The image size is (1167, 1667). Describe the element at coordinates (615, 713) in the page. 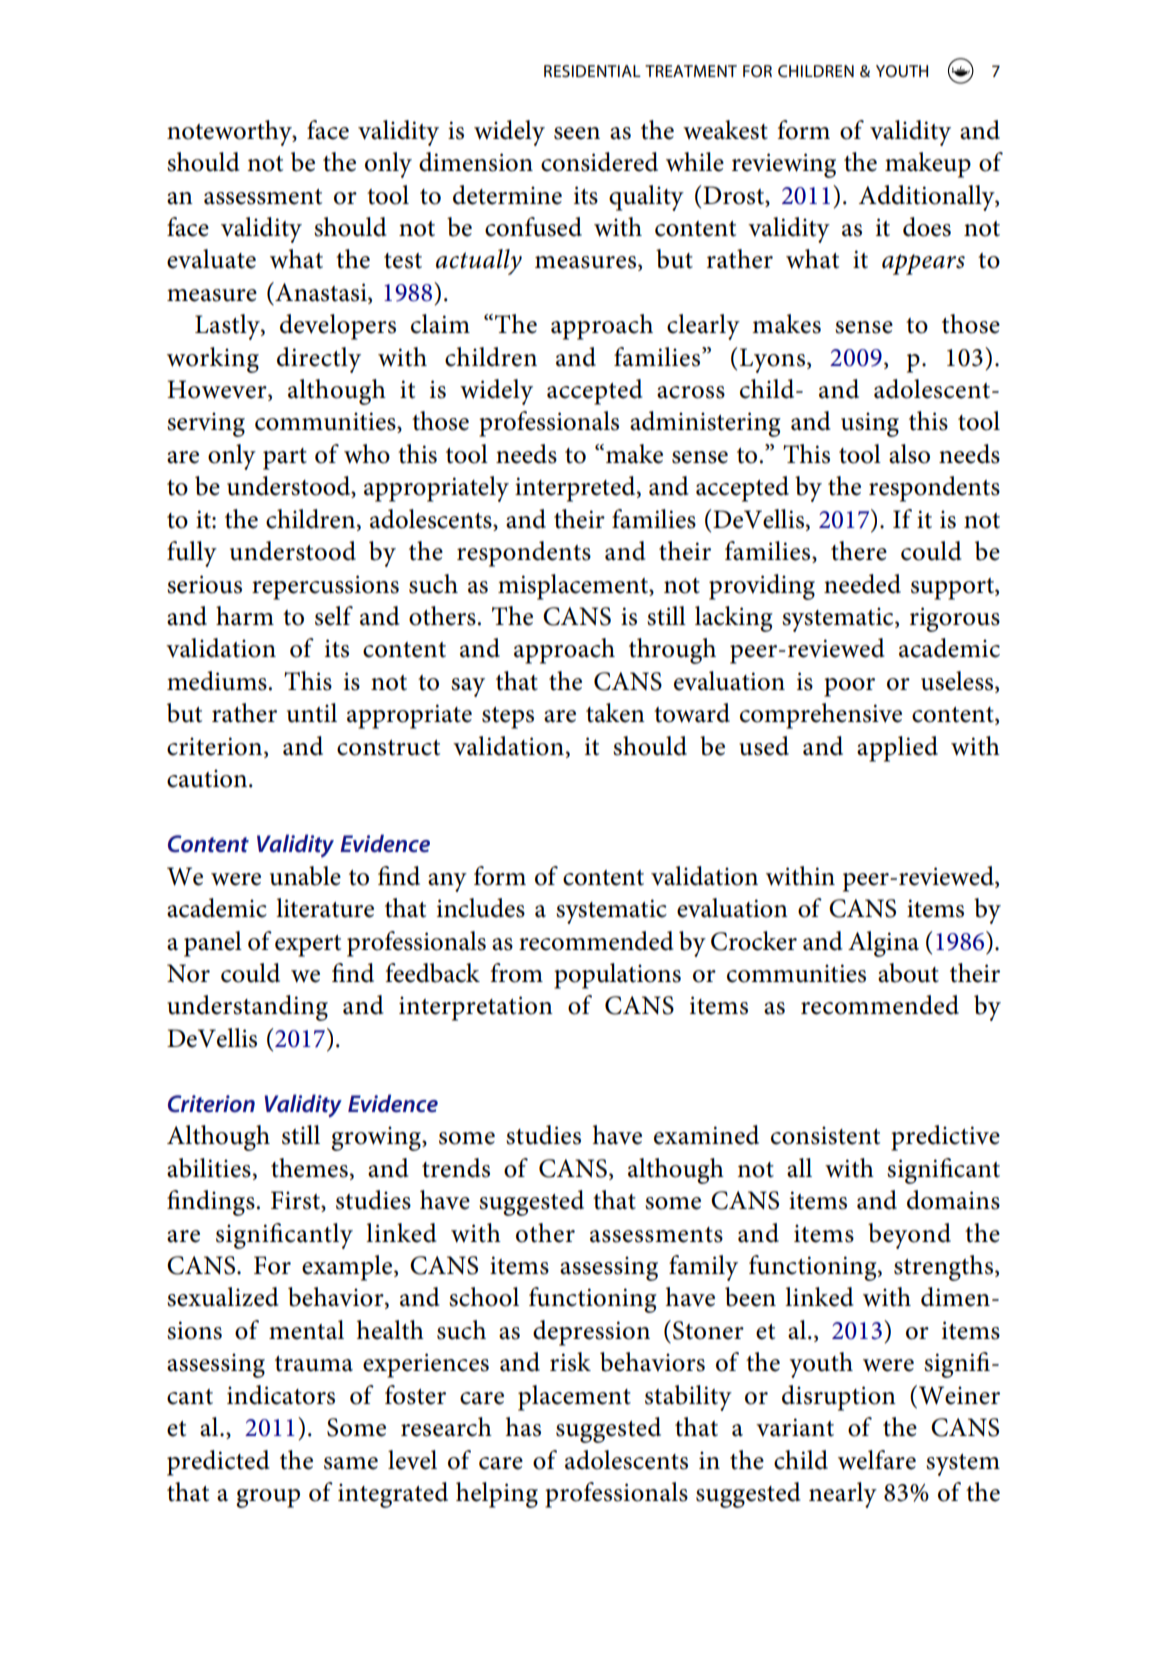

I see `taken` at that location.
